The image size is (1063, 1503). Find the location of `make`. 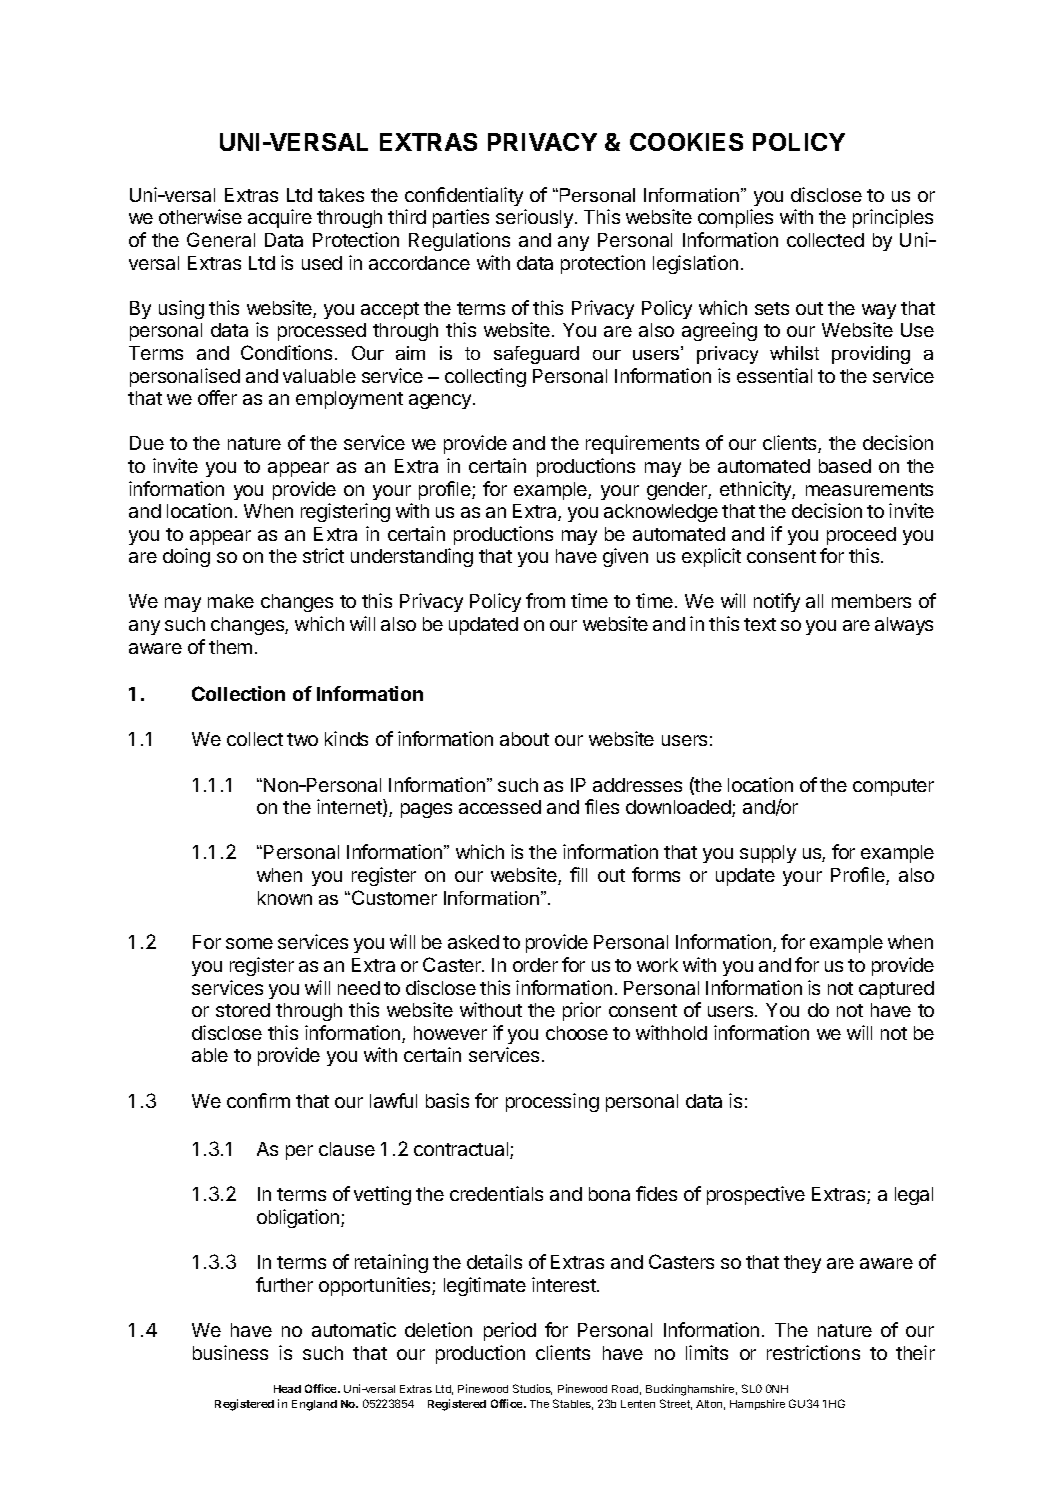

make is located at coordinates (231, 601).
